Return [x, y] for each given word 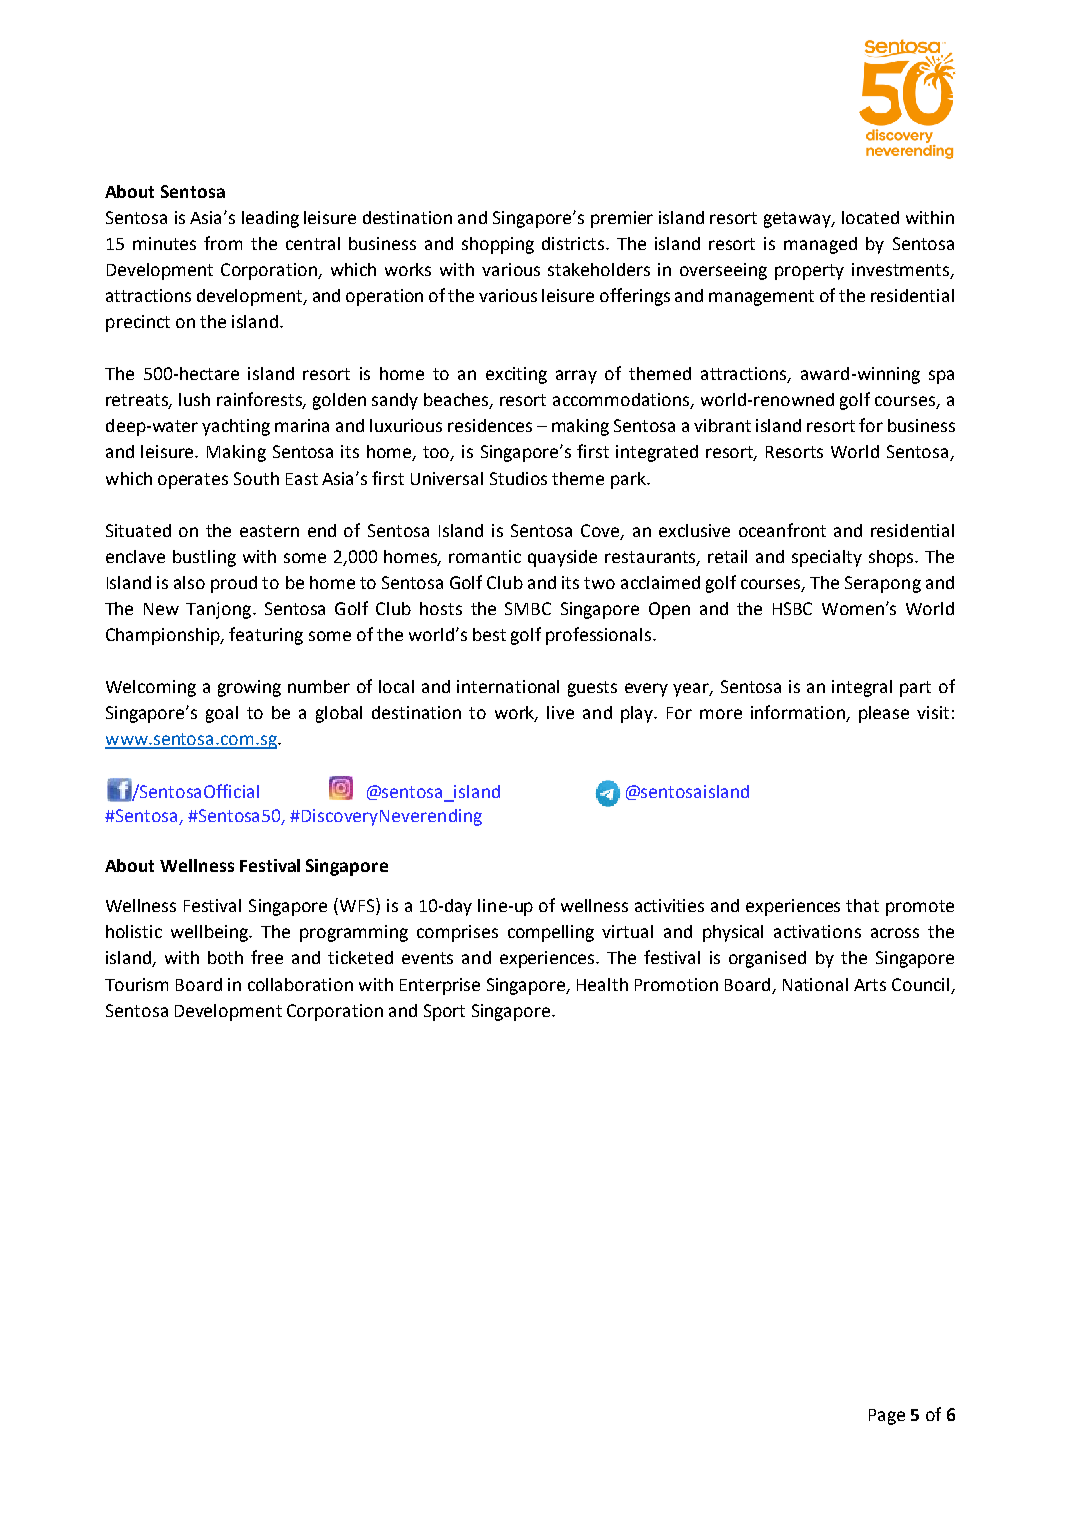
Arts [870, 985]
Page [887, 1417]
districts [574, 243]
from [223, 243]
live [560, 712]
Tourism [136, 984]
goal [222, 714]
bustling [204, 558]
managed [820, 245]
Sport [444, 1012]
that [862, 905]
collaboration [300, 984]
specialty [827, 558]
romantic [485, 556]
